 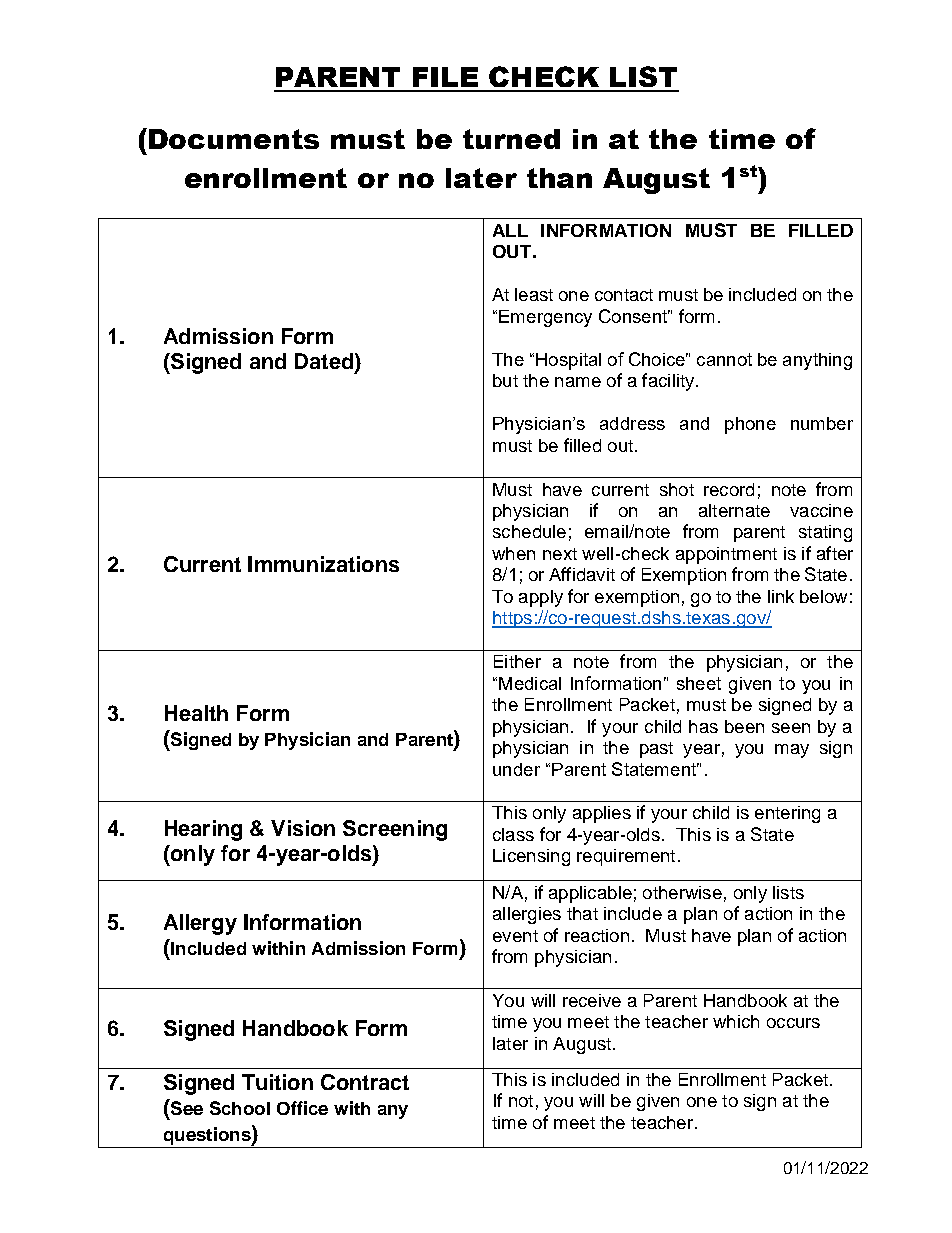 I want to click on otherwise, so click(x=682, y=892).
